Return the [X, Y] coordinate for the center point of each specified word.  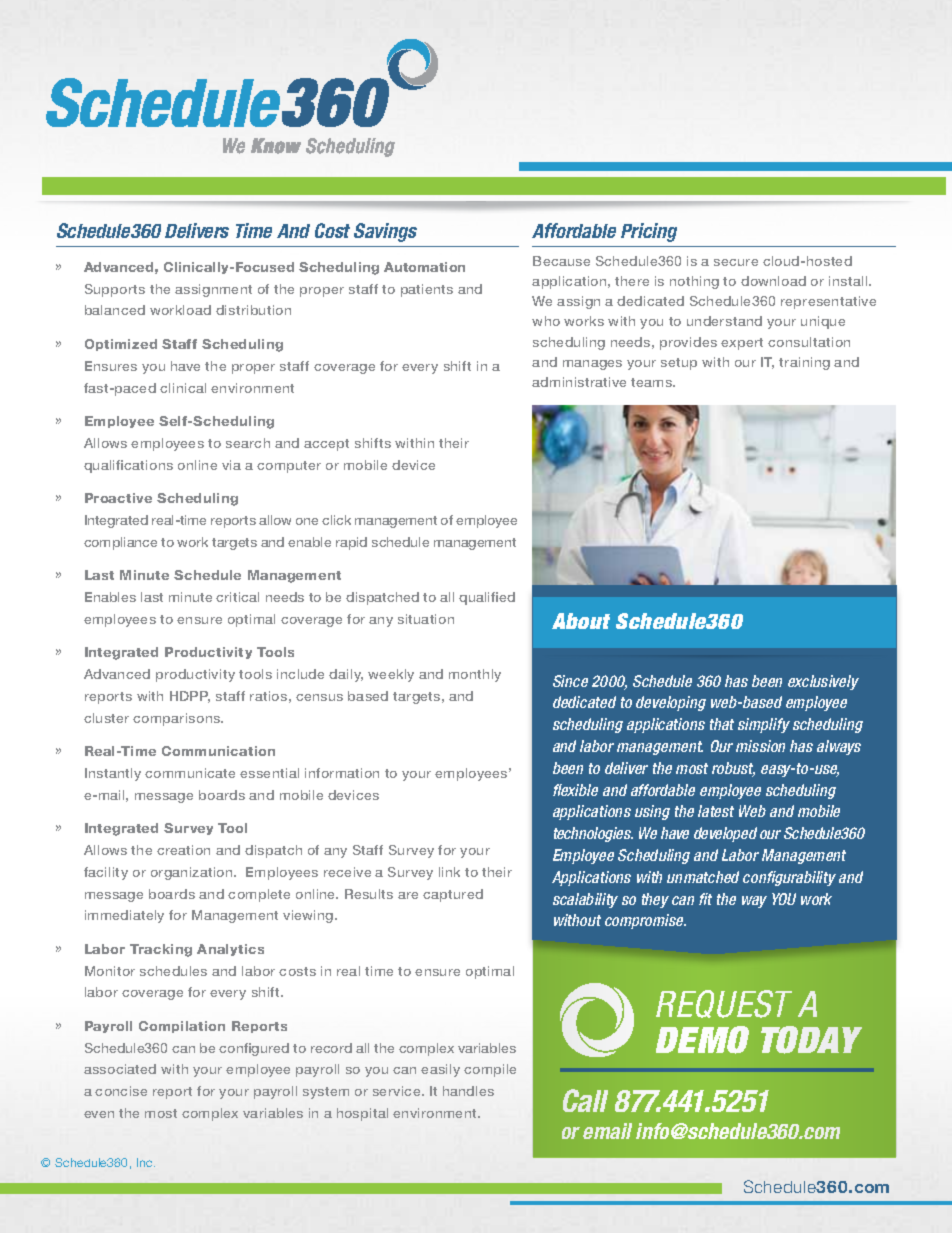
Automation [424, 267]
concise [121, 1091]
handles [468, 1091]
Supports [115, 290]
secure [736, 262]
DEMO [702, 1040]
